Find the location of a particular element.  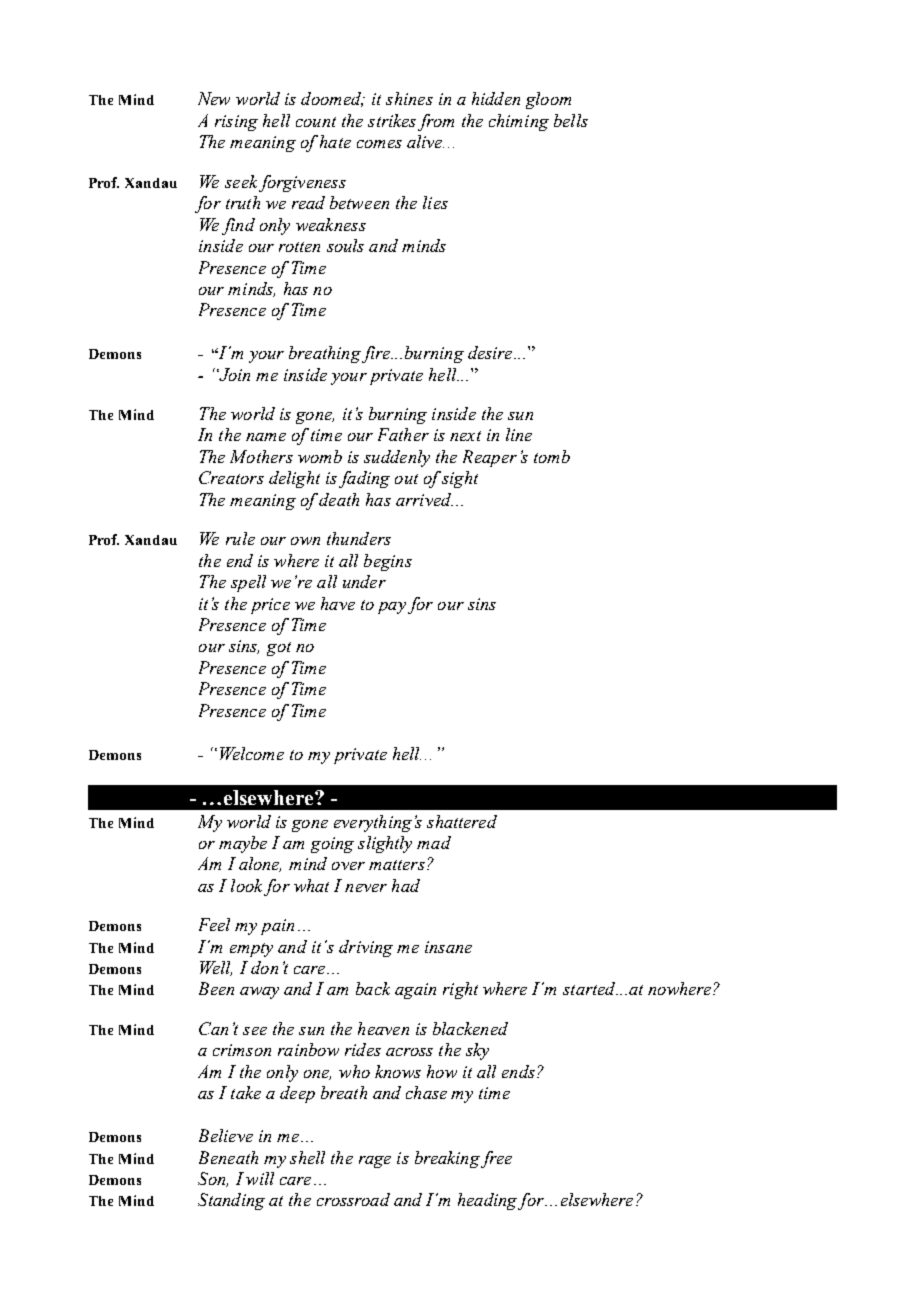

rising is located at coordinates (236, 123).
